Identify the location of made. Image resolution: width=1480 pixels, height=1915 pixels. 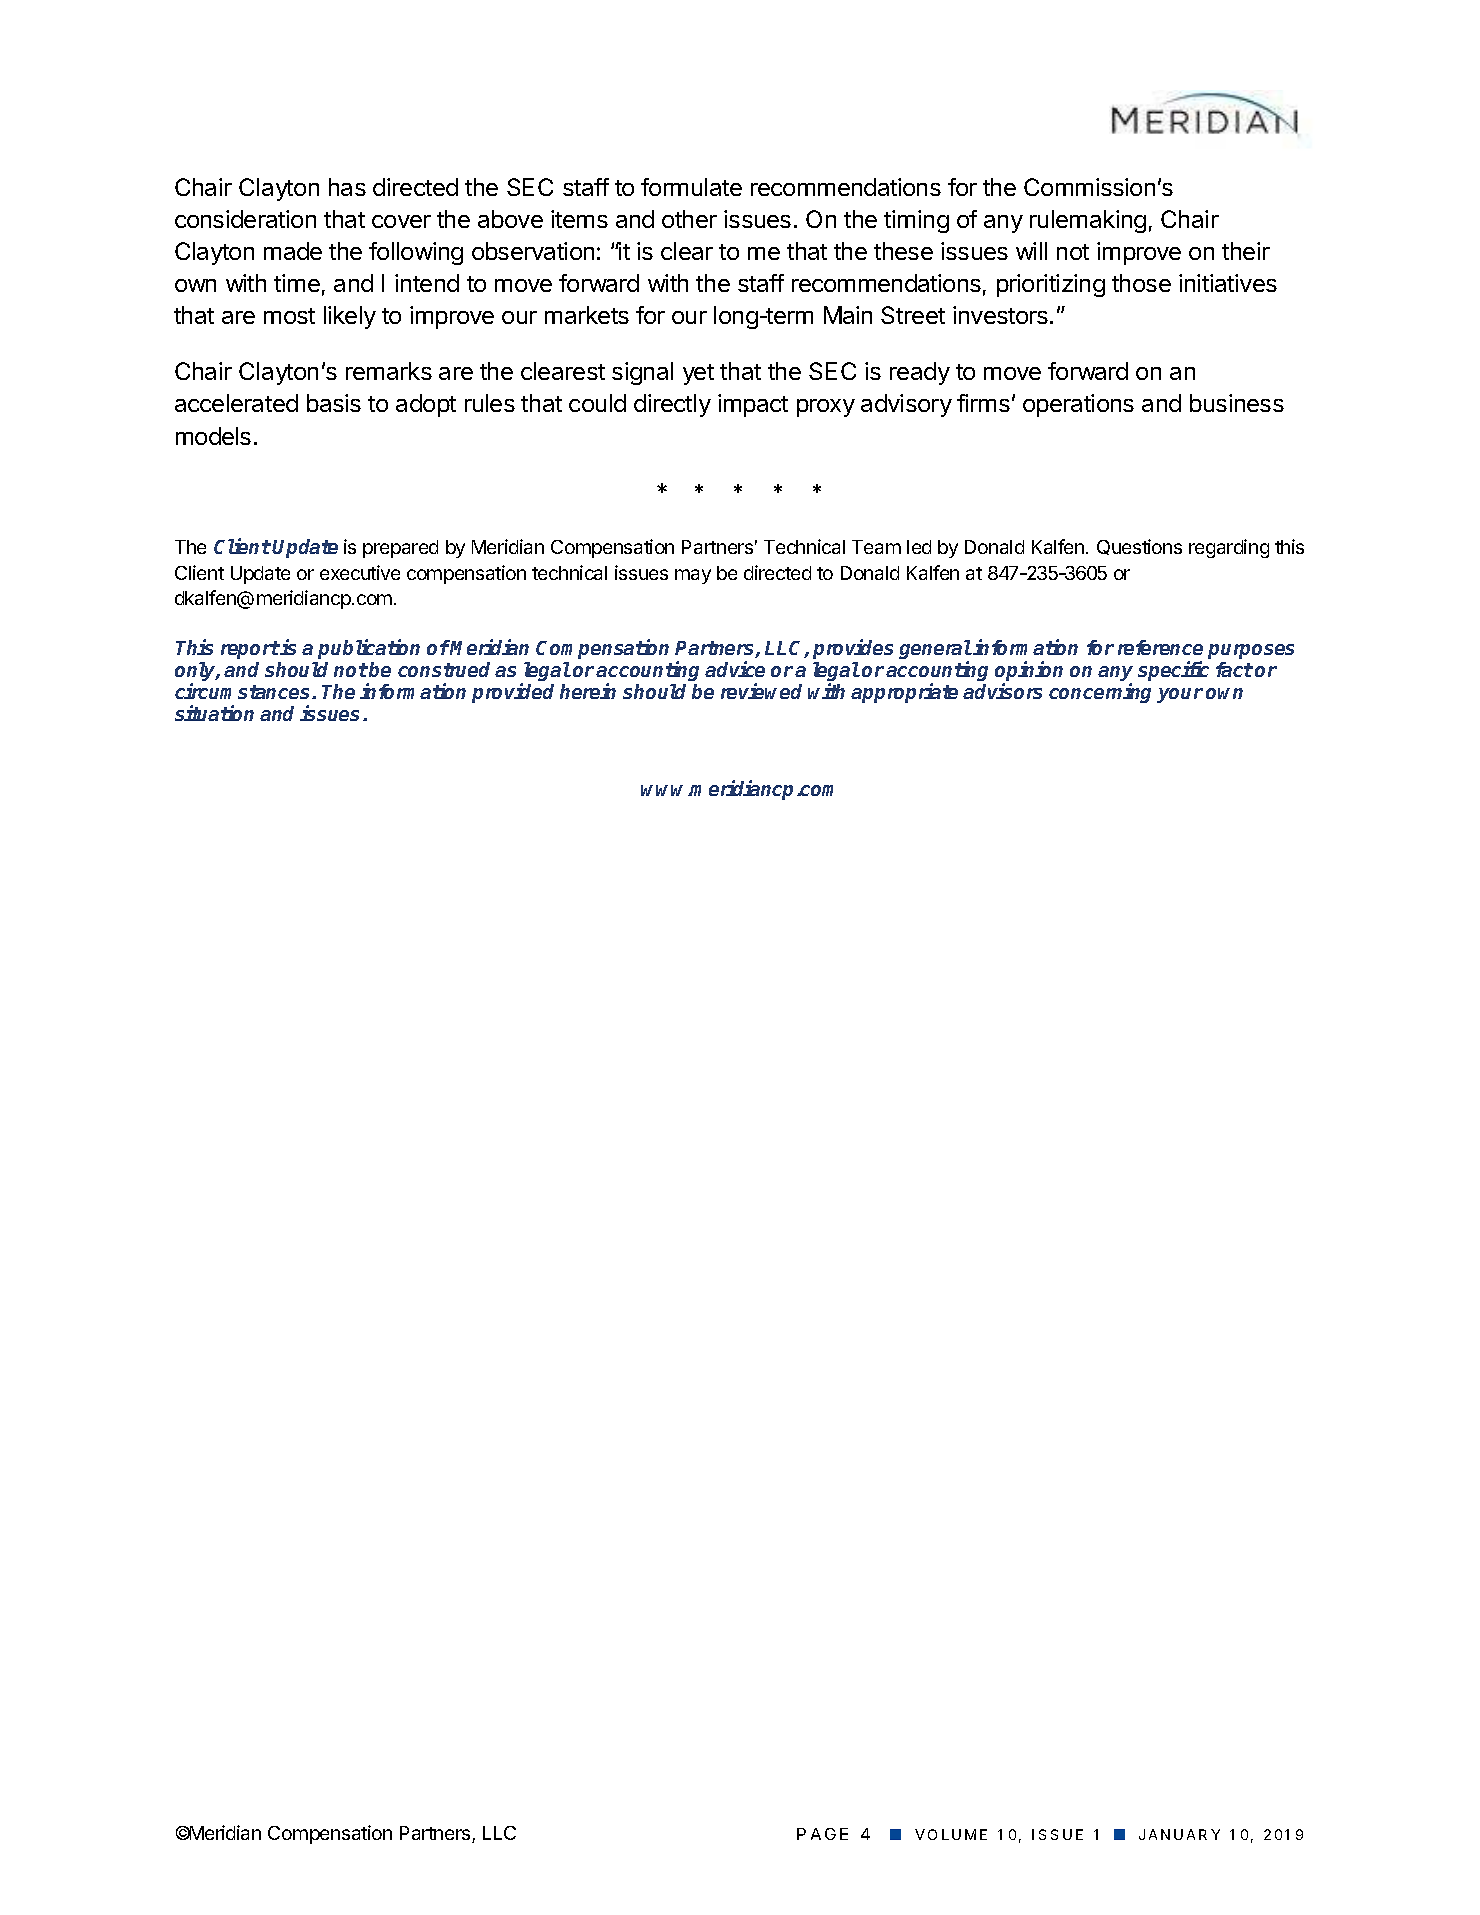
(293, 251).
